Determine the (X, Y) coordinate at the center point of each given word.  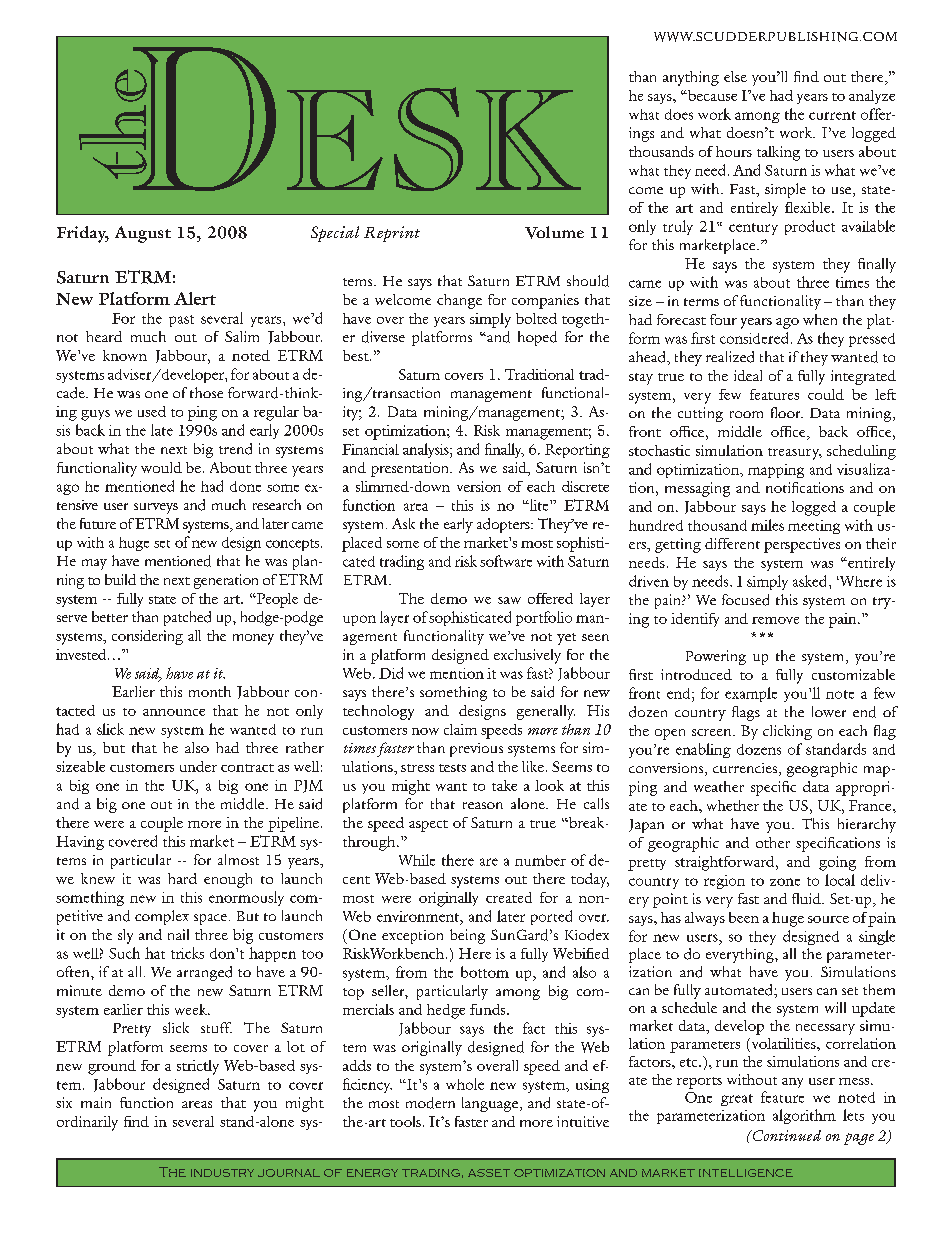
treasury (795, 454)
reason (483, 805)
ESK (434, 139)
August (143, 234)
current (832, 115)
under (198, 766)
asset (489, 1173)
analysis (427, 450)
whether (733, 805)
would (161, 467)
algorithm (804, 1116)
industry (222, 1173)
